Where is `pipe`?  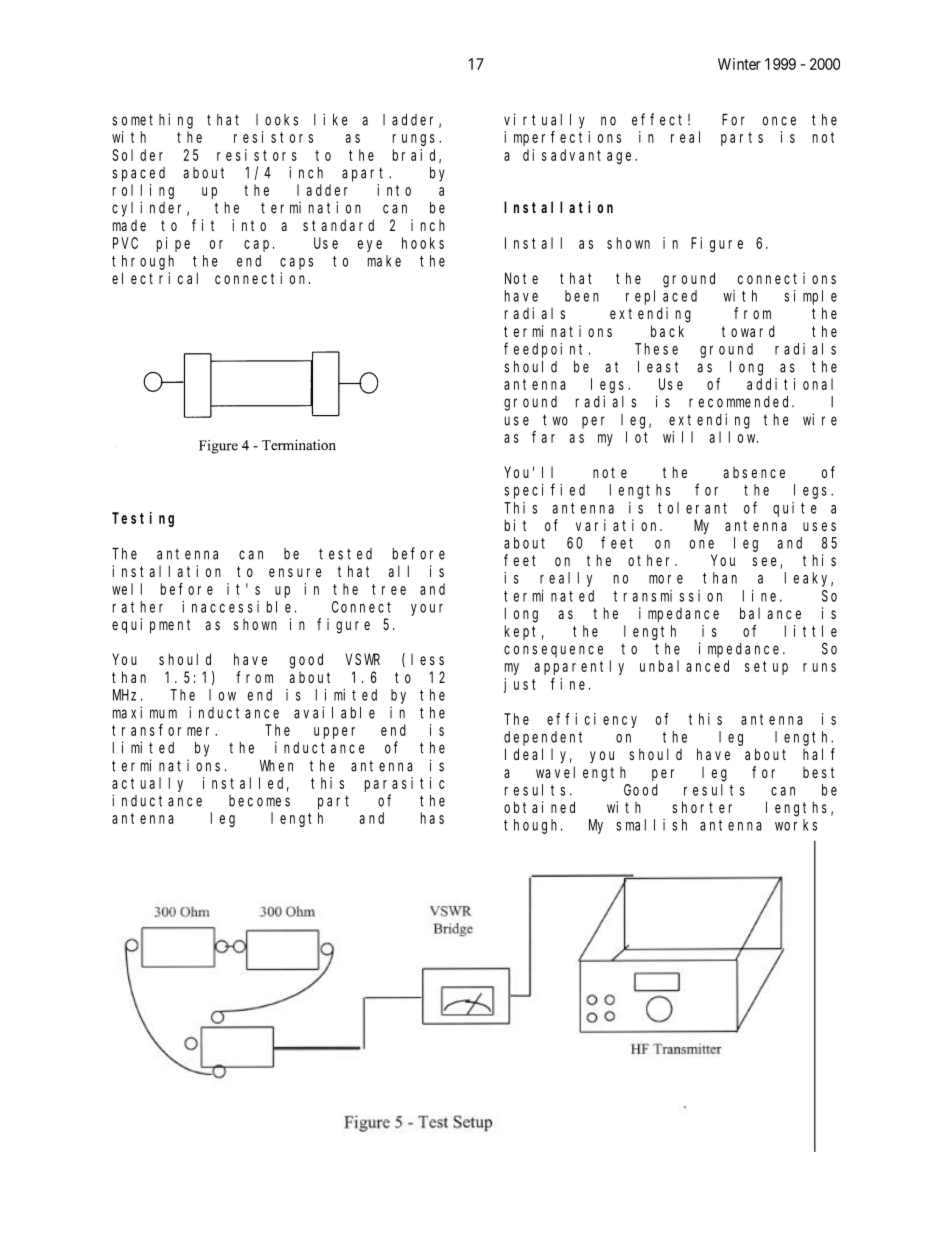
pipe is located at coordinates (173, 244).
